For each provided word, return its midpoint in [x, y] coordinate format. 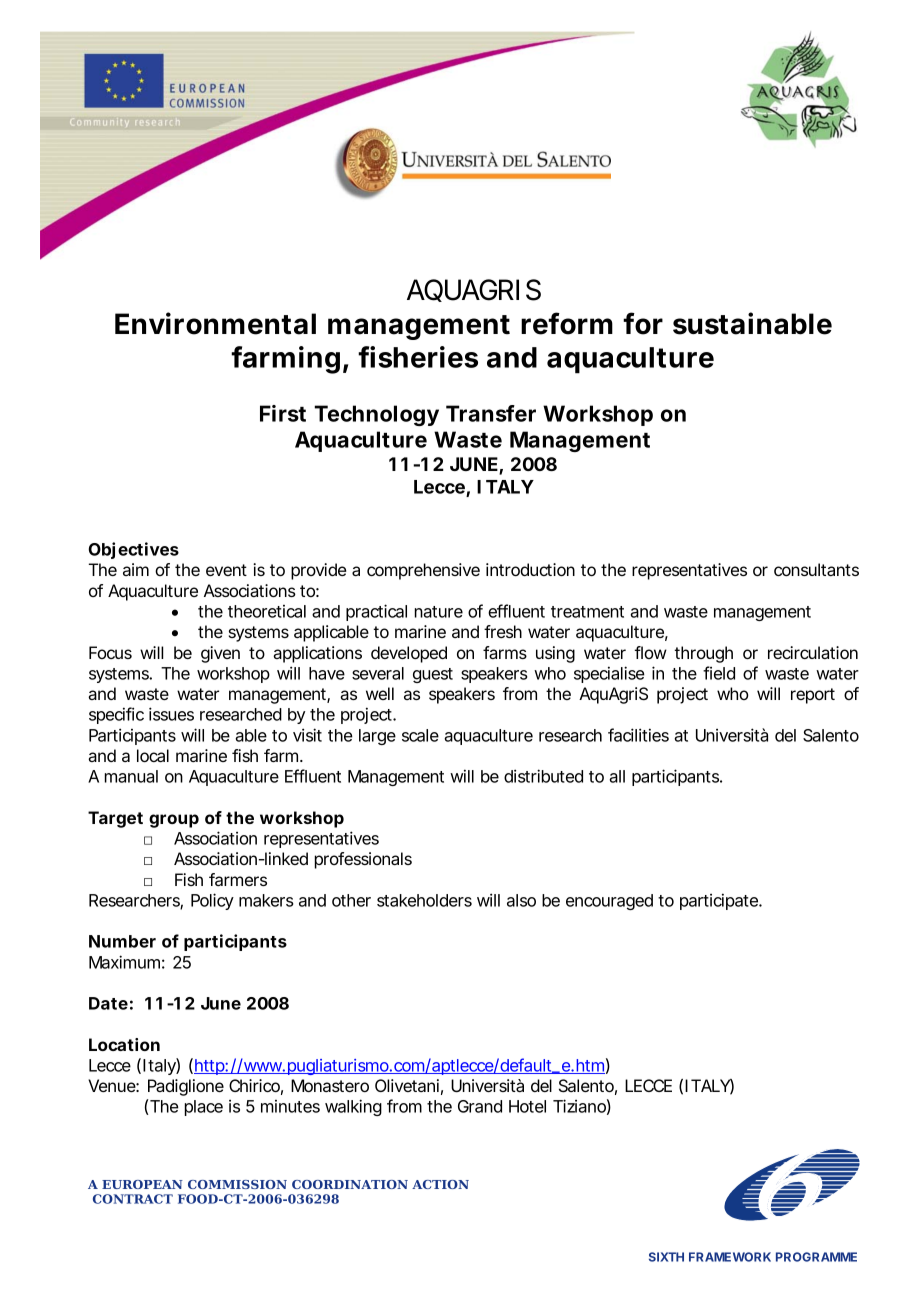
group [174, 821]
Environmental [215, 323]
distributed [543, 776]
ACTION [440, 1184]
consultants [816, 569]
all [617, 776]
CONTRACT [133, 1199]
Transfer [491, 413]
